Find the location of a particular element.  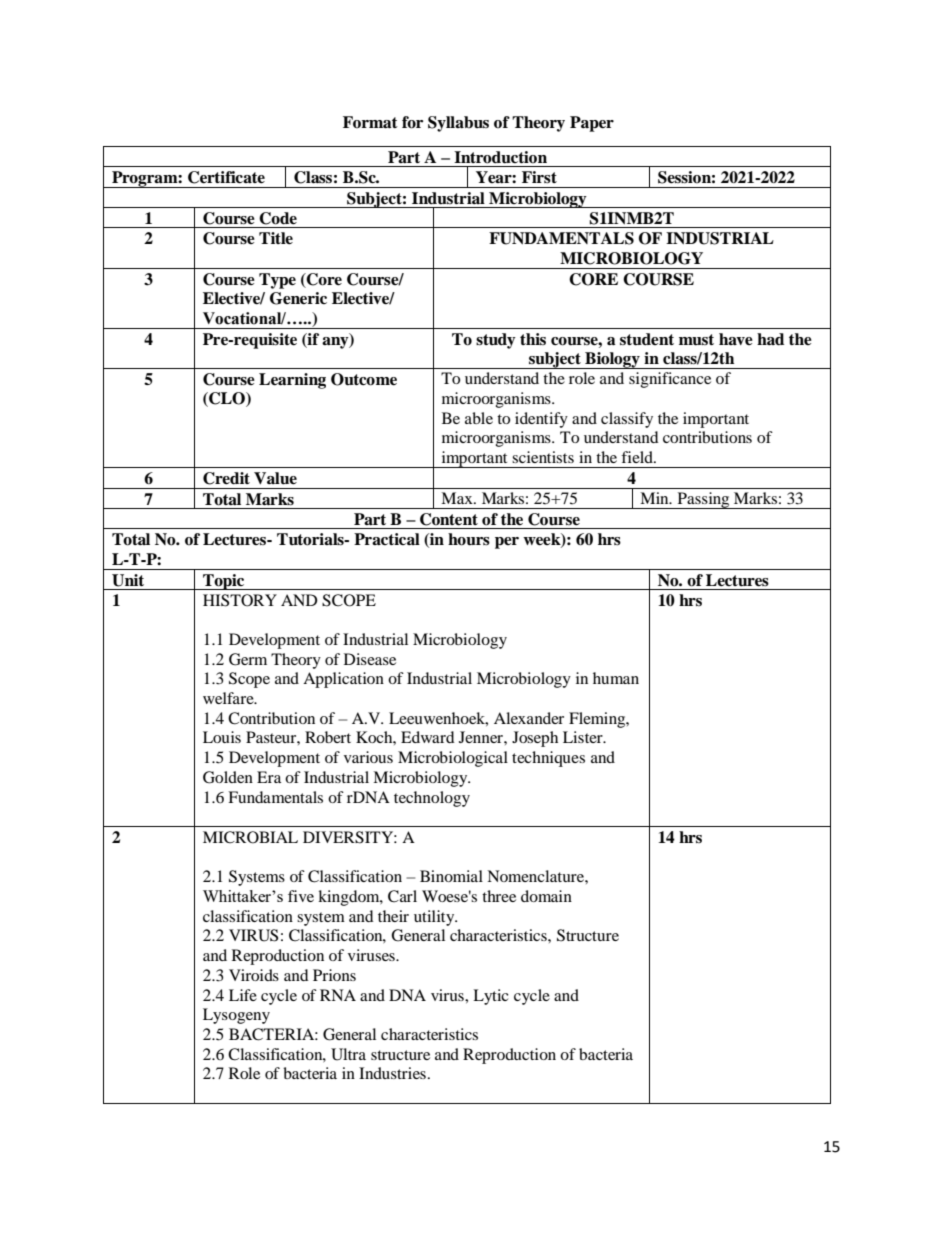

Robert is located at coordinates (328, 737).
